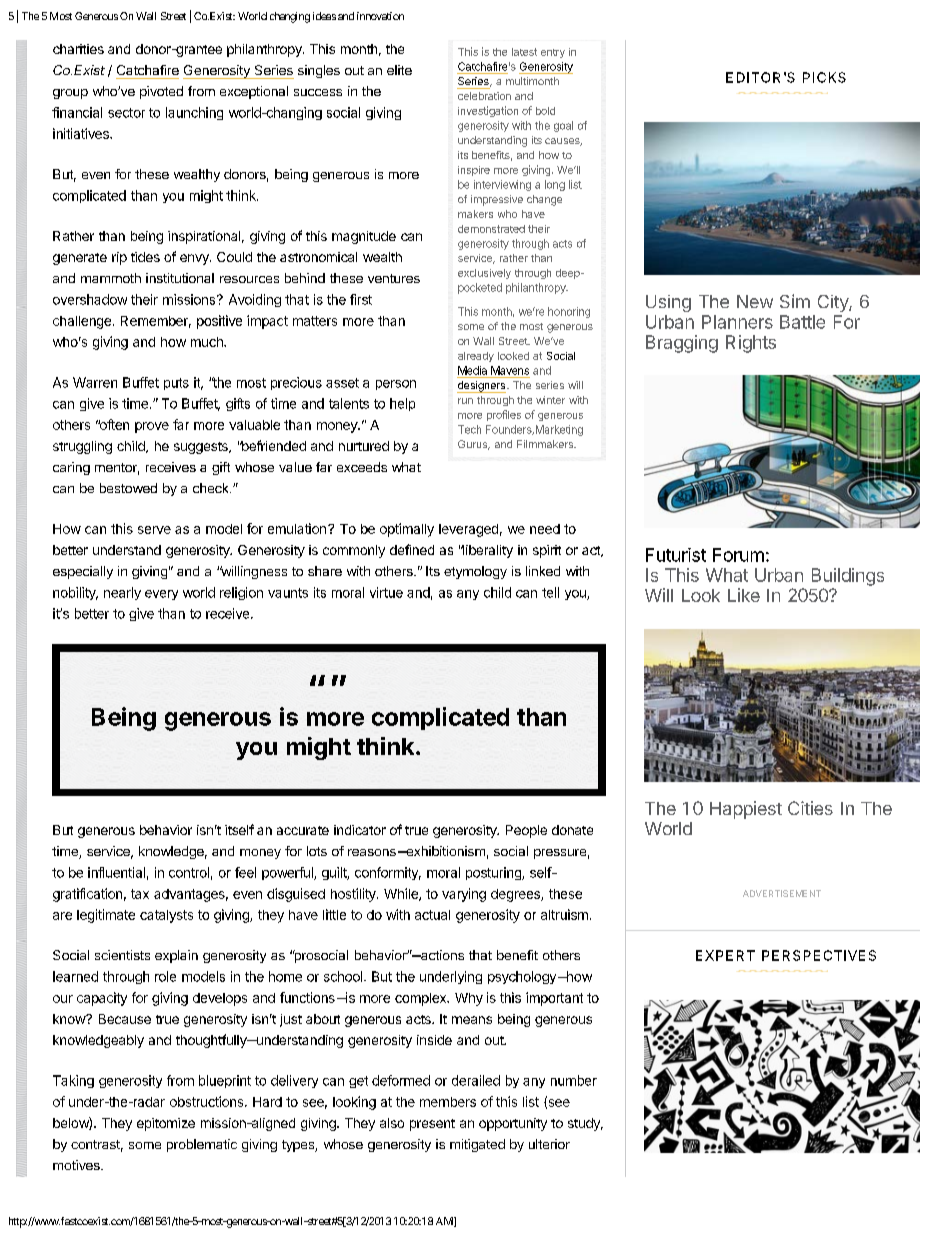  What do you see at coordinates (189, 872) in the screenshot?
I see `control` at bounding box center [189, 872].
